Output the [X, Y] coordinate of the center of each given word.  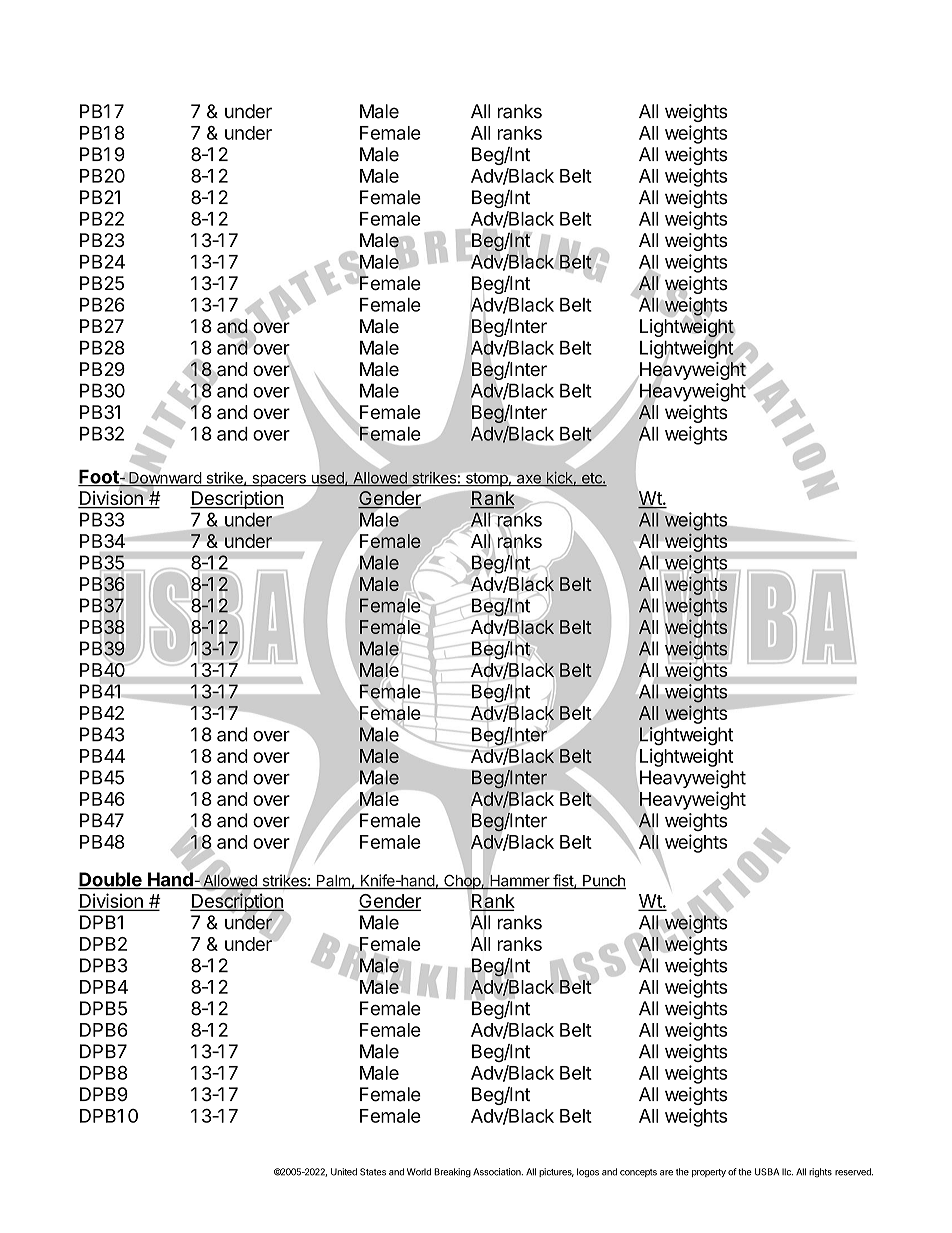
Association [498, 1172]
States [373, 1172]
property [709, 1173]
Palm [333, 882]
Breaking [452, 1173]
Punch [603, 882]
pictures [556, 1172]
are [666, 1173]
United [344, 1172]
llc [787, 1172]
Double [111, 880]
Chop [462, 882]
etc [591, 479]
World [419, 1172]
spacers [279, 481]
